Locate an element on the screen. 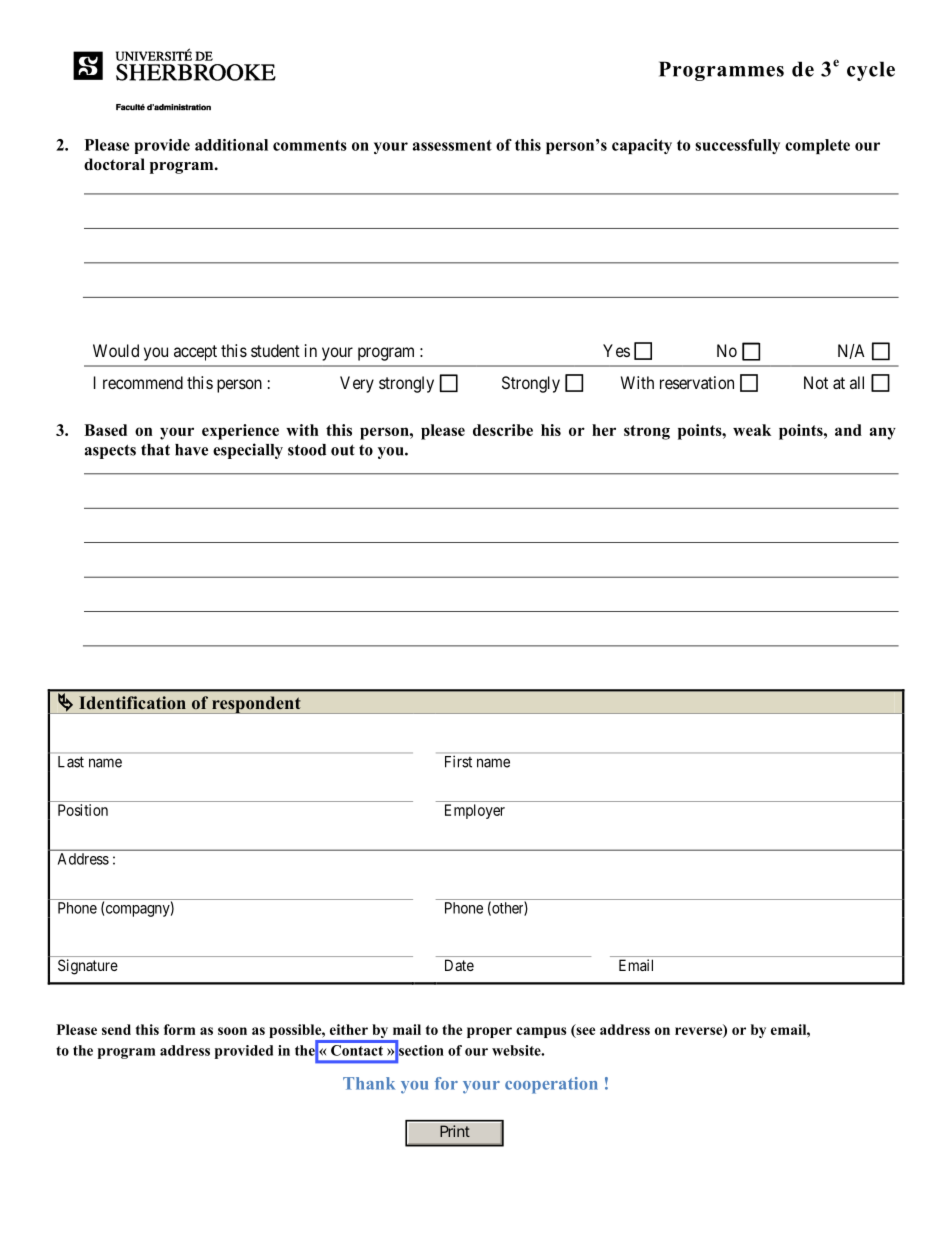 The image size is (952, 1233). Very is located at coordinates (357, 384).
